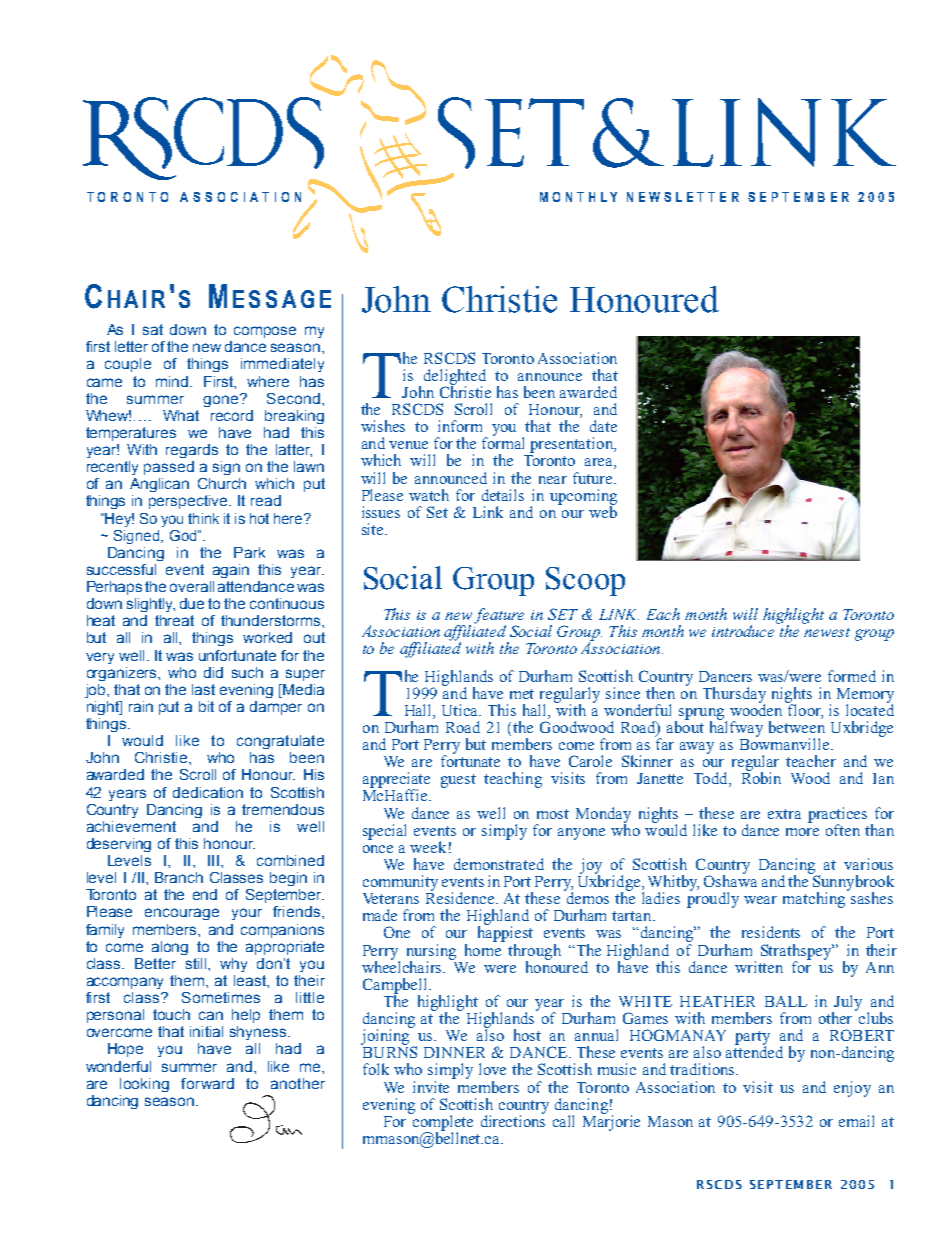 This screenshot has height=1233, width=952. Describe the element at coordinates (173, 381) in the screenshot. I see `mind` at that location.
